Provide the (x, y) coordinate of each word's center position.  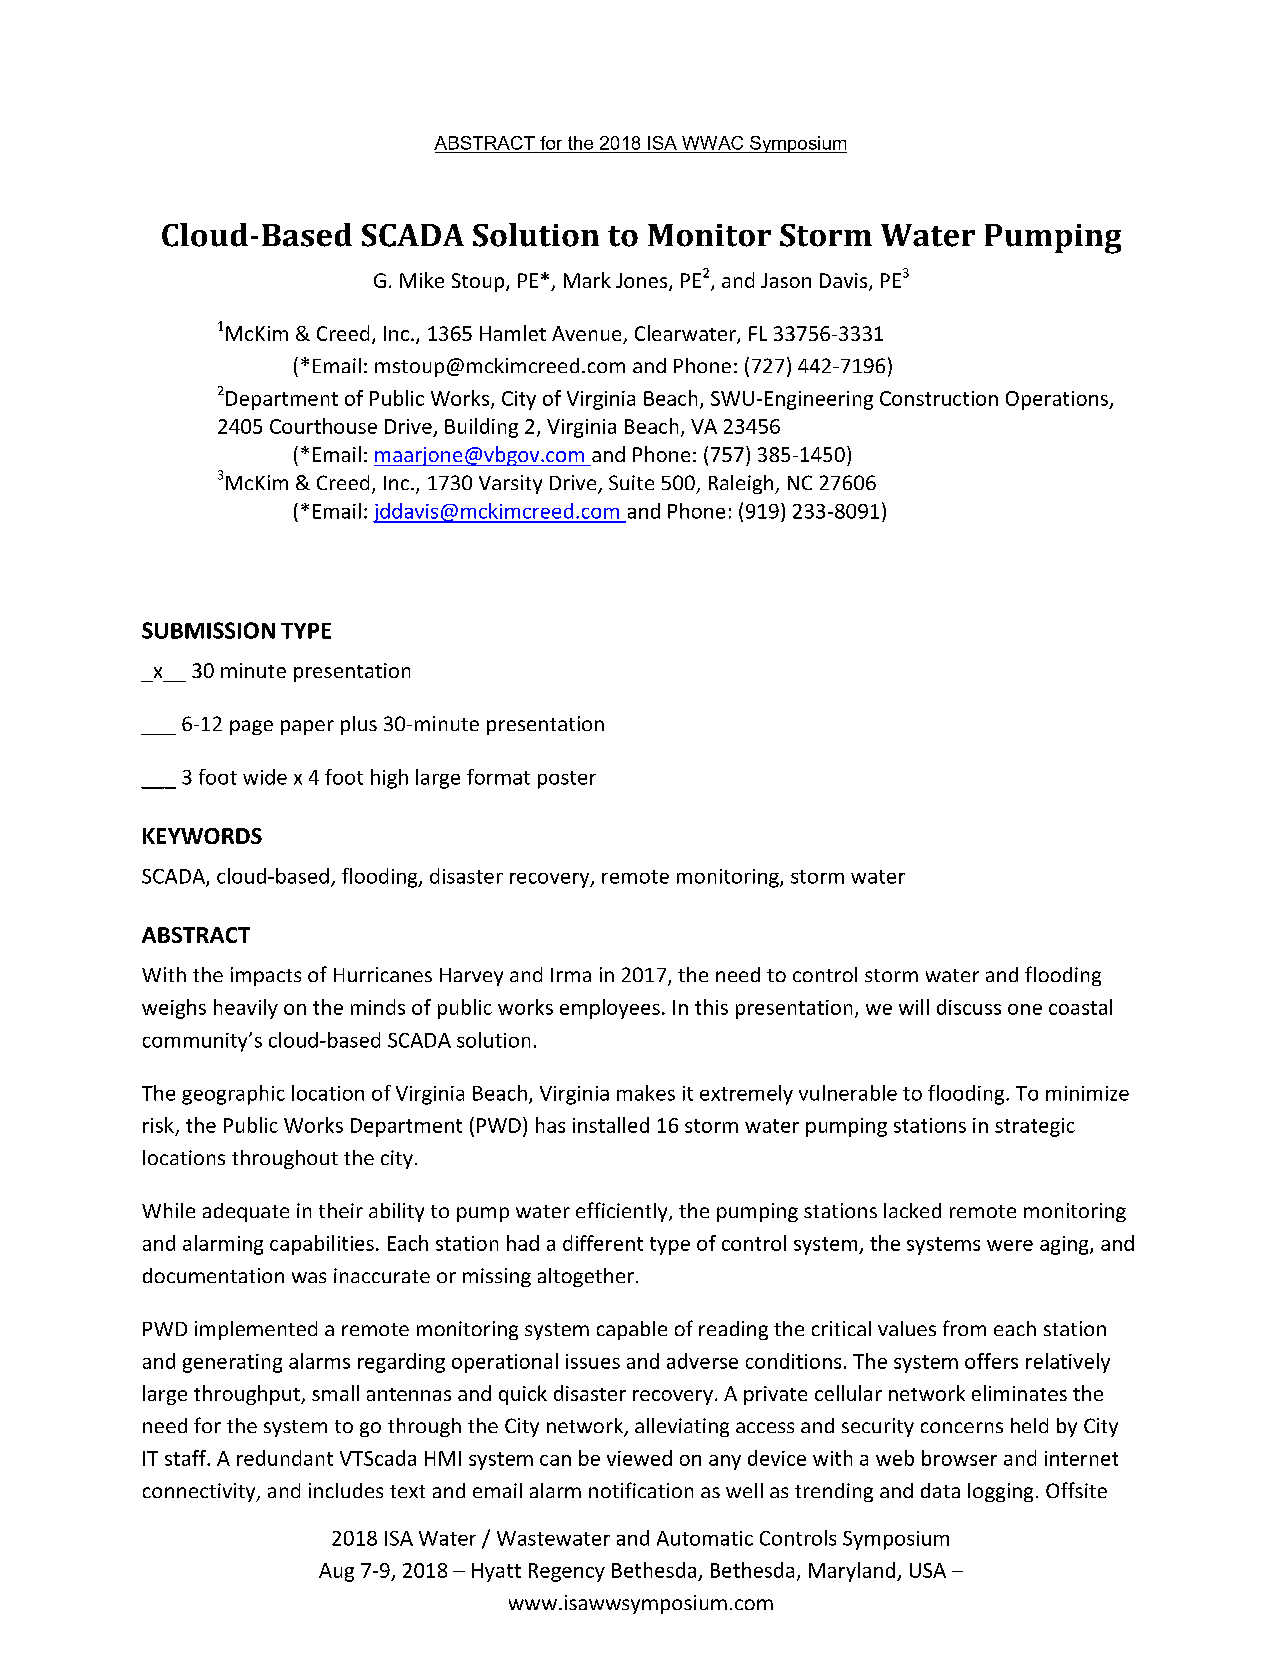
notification (641, 1490)
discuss (969, 1007)
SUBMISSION (208, 630)
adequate (246, 1212)
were (1010, 1245)
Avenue (588, 335)
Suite (631, 482)
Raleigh (742, 484)
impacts (266, 976)
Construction (939, 398)
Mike (422, 280)
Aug (336, 1572)
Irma (571, 975)
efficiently (623, 1212)
